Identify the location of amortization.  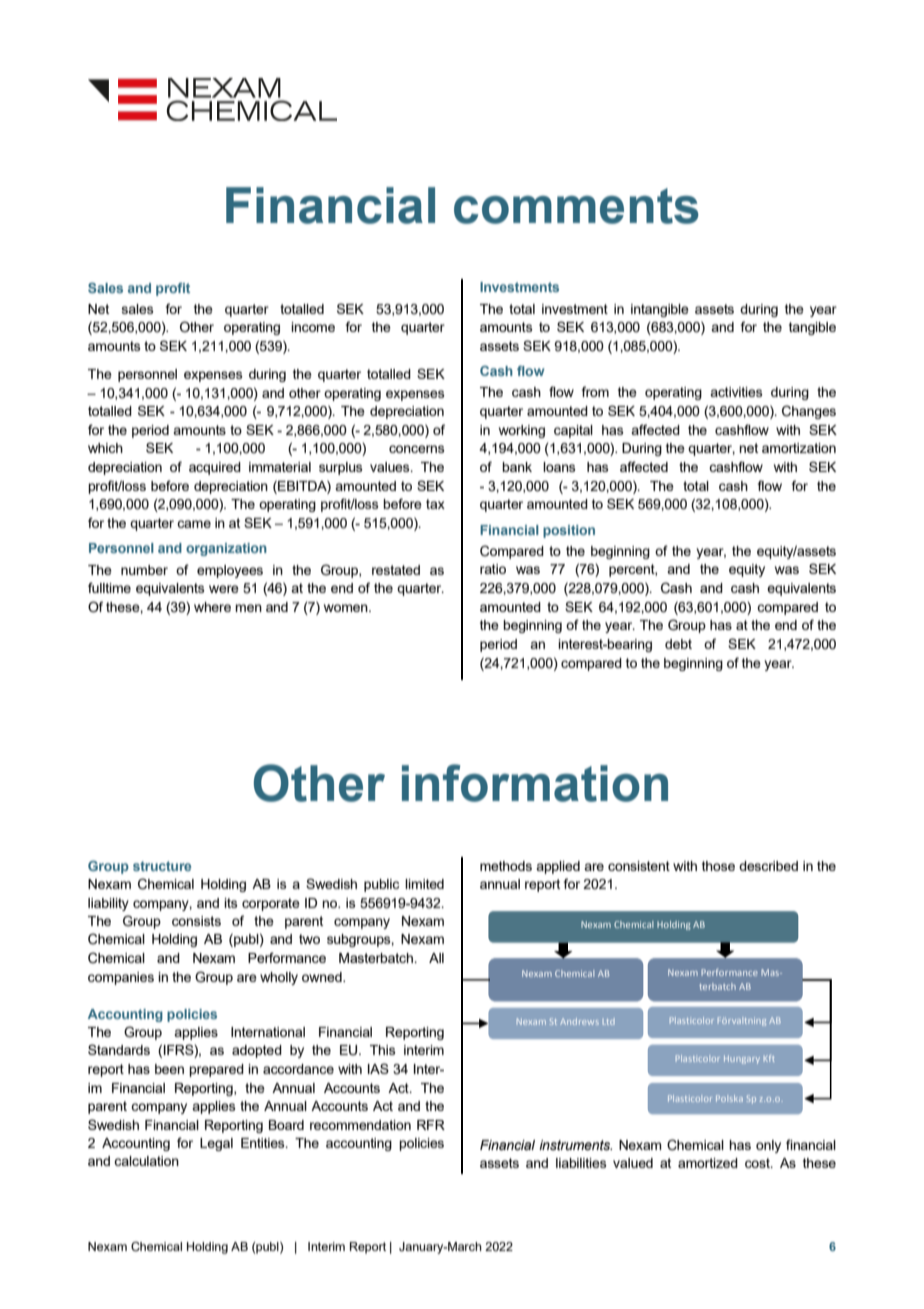
(799, 448).
